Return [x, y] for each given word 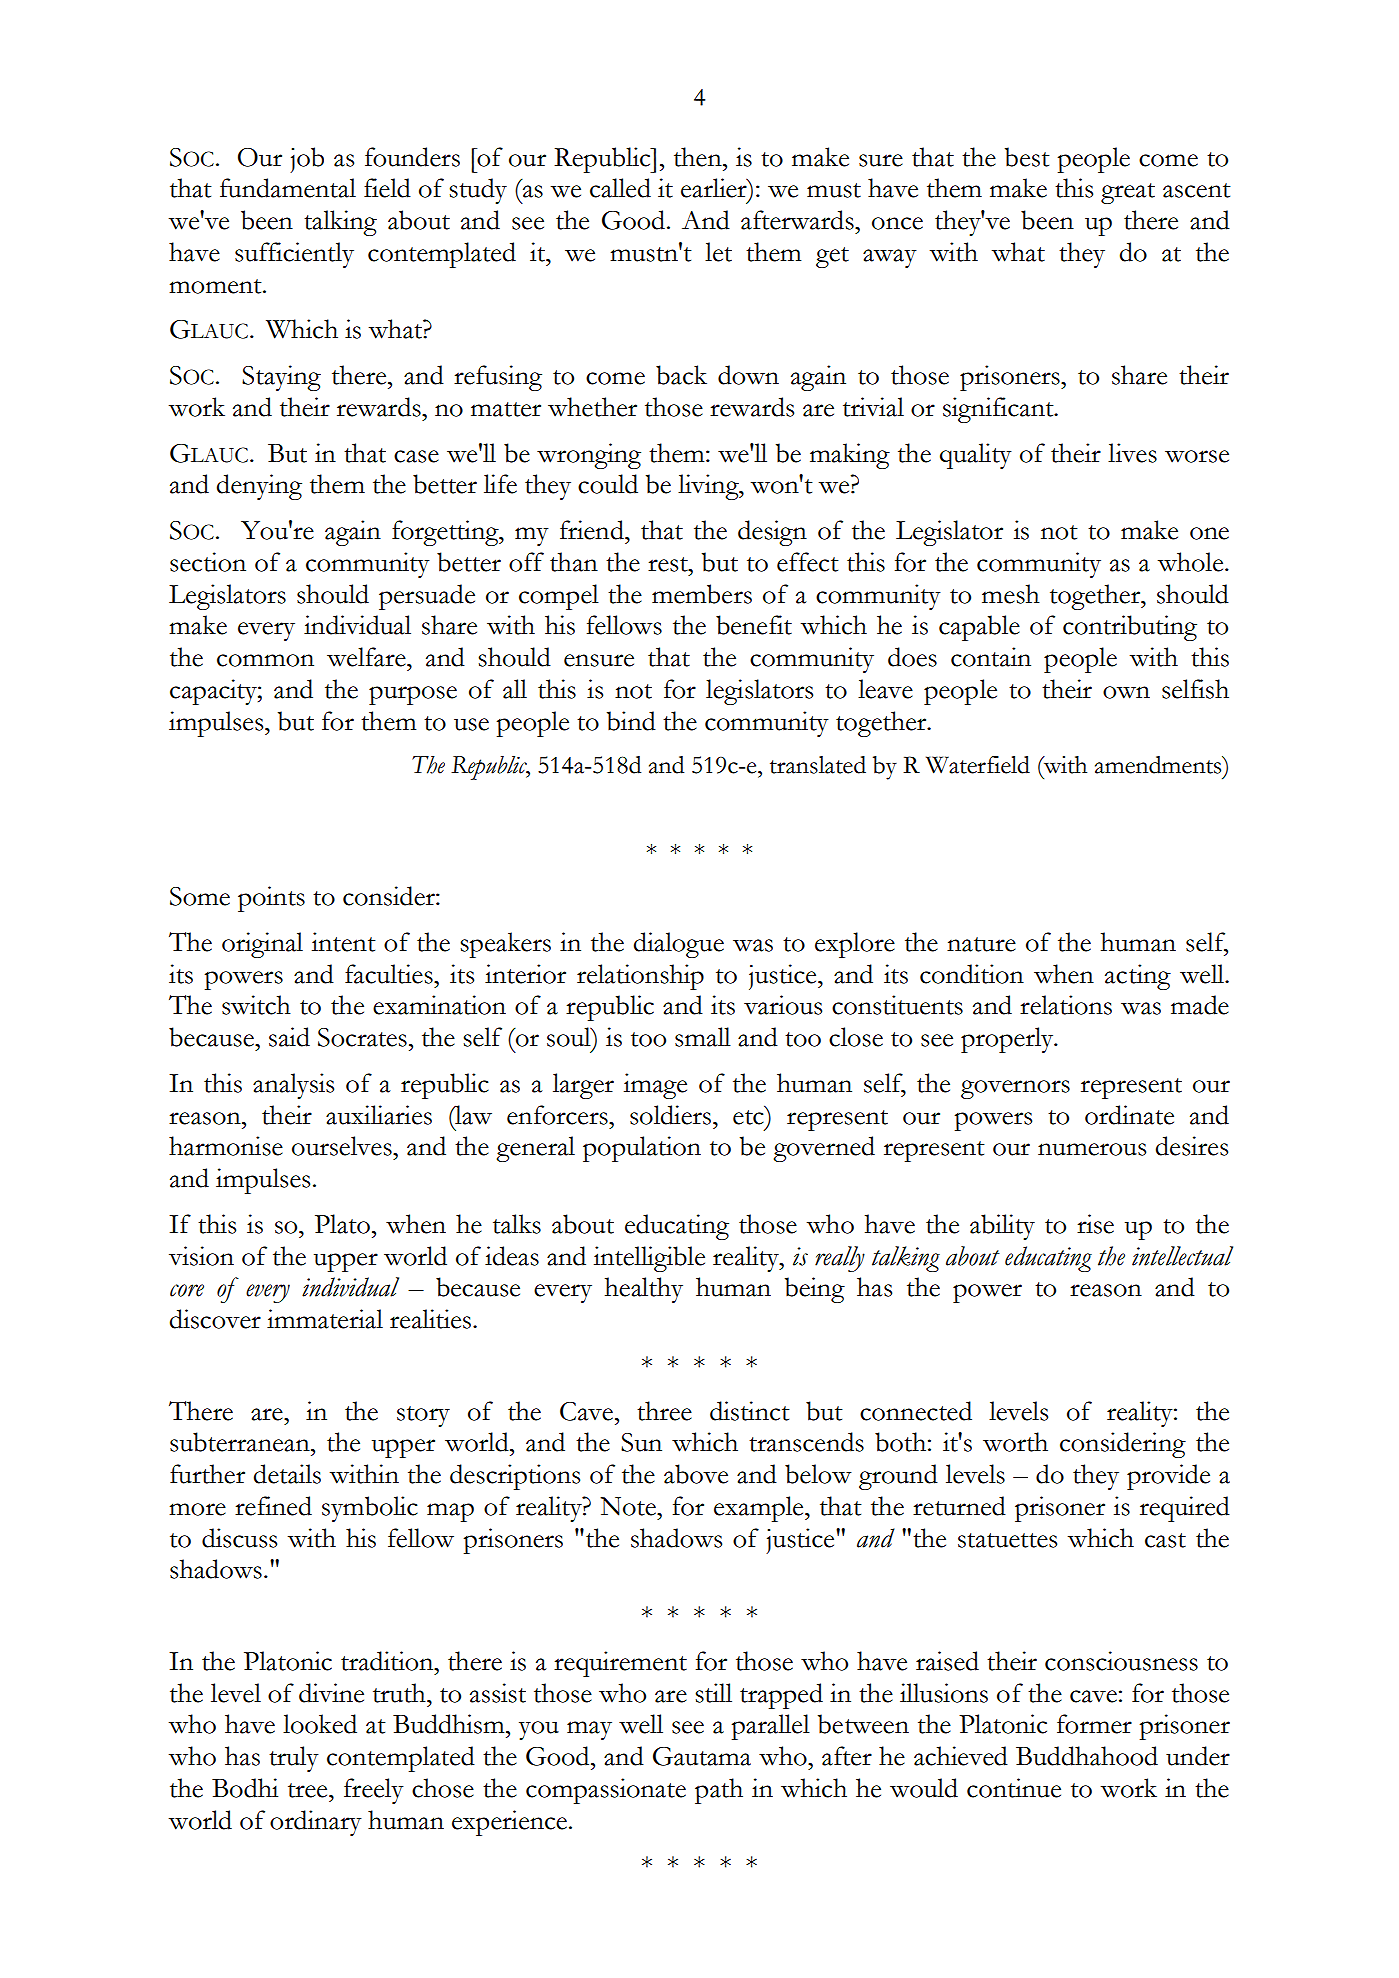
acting [1138, 977]
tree [309, 1790]
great [1128, 193]
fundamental [288, 188]
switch [256, 1005]
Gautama [702, 1756]
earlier [715, 188]
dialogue [679, 945]
